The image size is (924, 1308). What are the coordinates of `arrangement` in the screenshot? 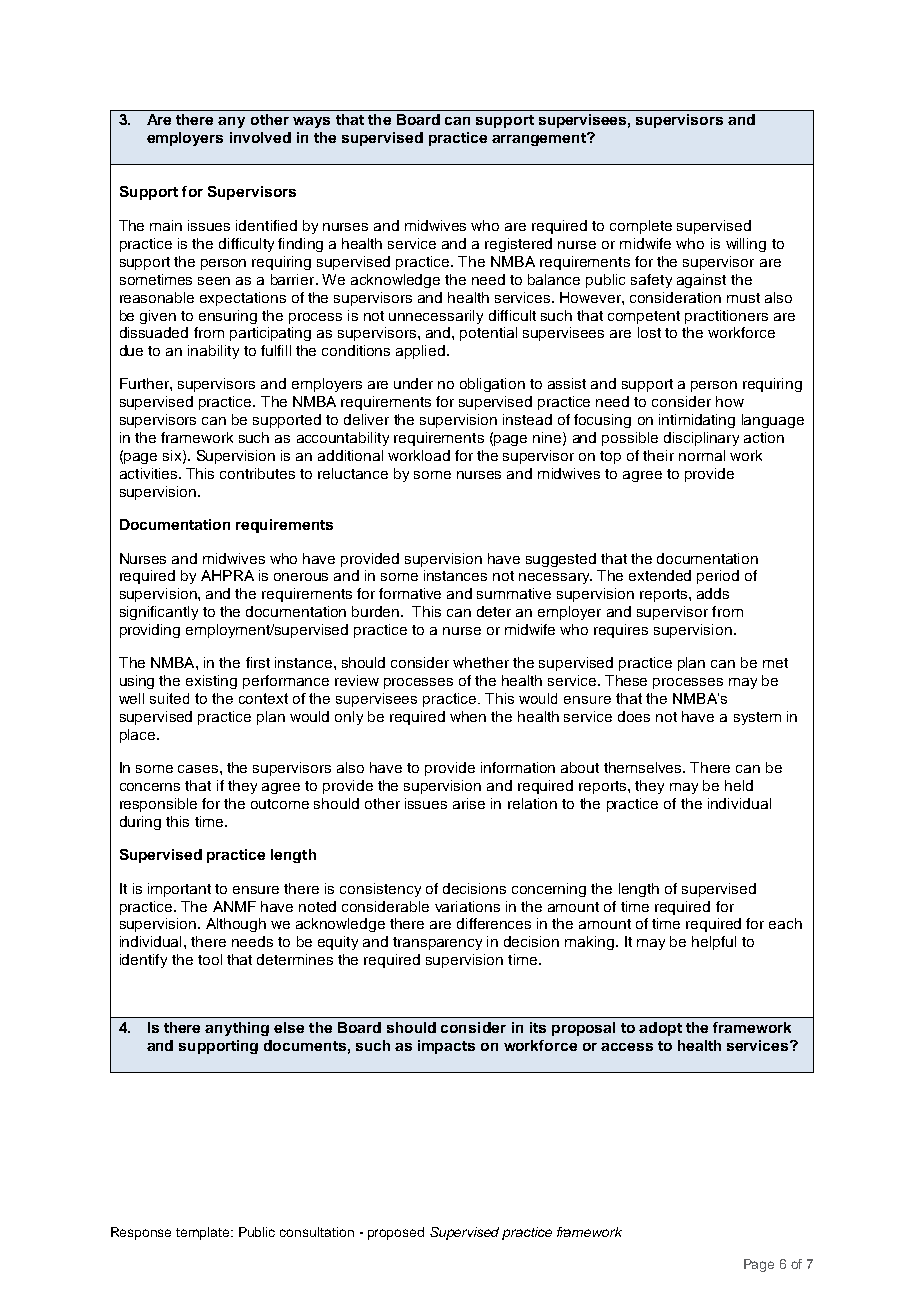 It's located at (540, 139).
